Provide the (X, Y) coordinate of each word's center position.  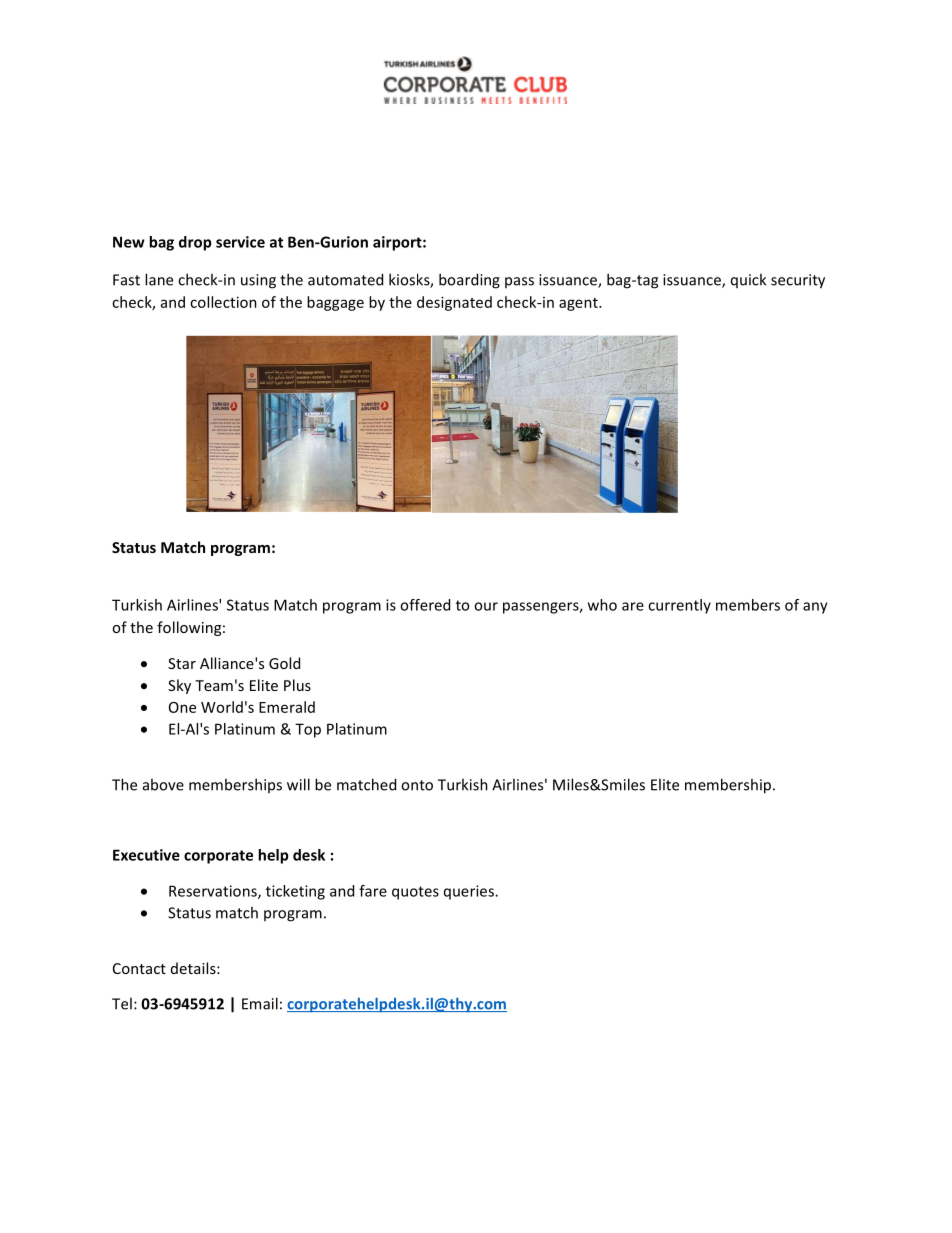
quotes (415, 893)
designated (454, 303)
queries (470, 892)
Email (260, 1003)
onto (417, 785)
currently (679, 606)
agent (579, 304)
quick (748, 280)
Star (182, 663)
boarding (469, 281)
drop (195, 243)
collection (223, 302)
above (163, 784)
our (486, 606)
